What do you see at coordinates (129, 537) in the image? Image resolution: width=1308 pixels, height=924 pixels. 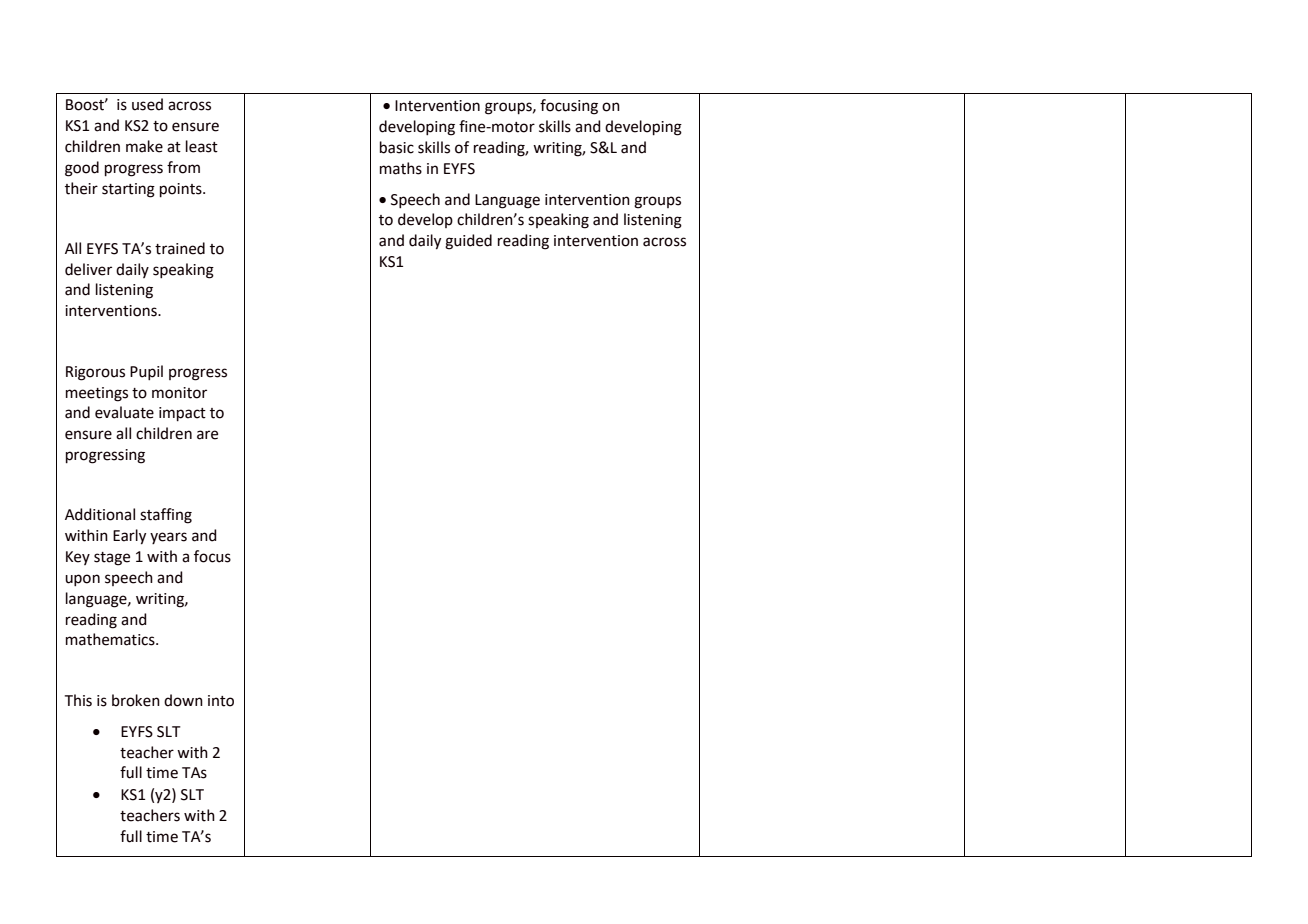 I see `Early` at bounding box center [129, 537].
